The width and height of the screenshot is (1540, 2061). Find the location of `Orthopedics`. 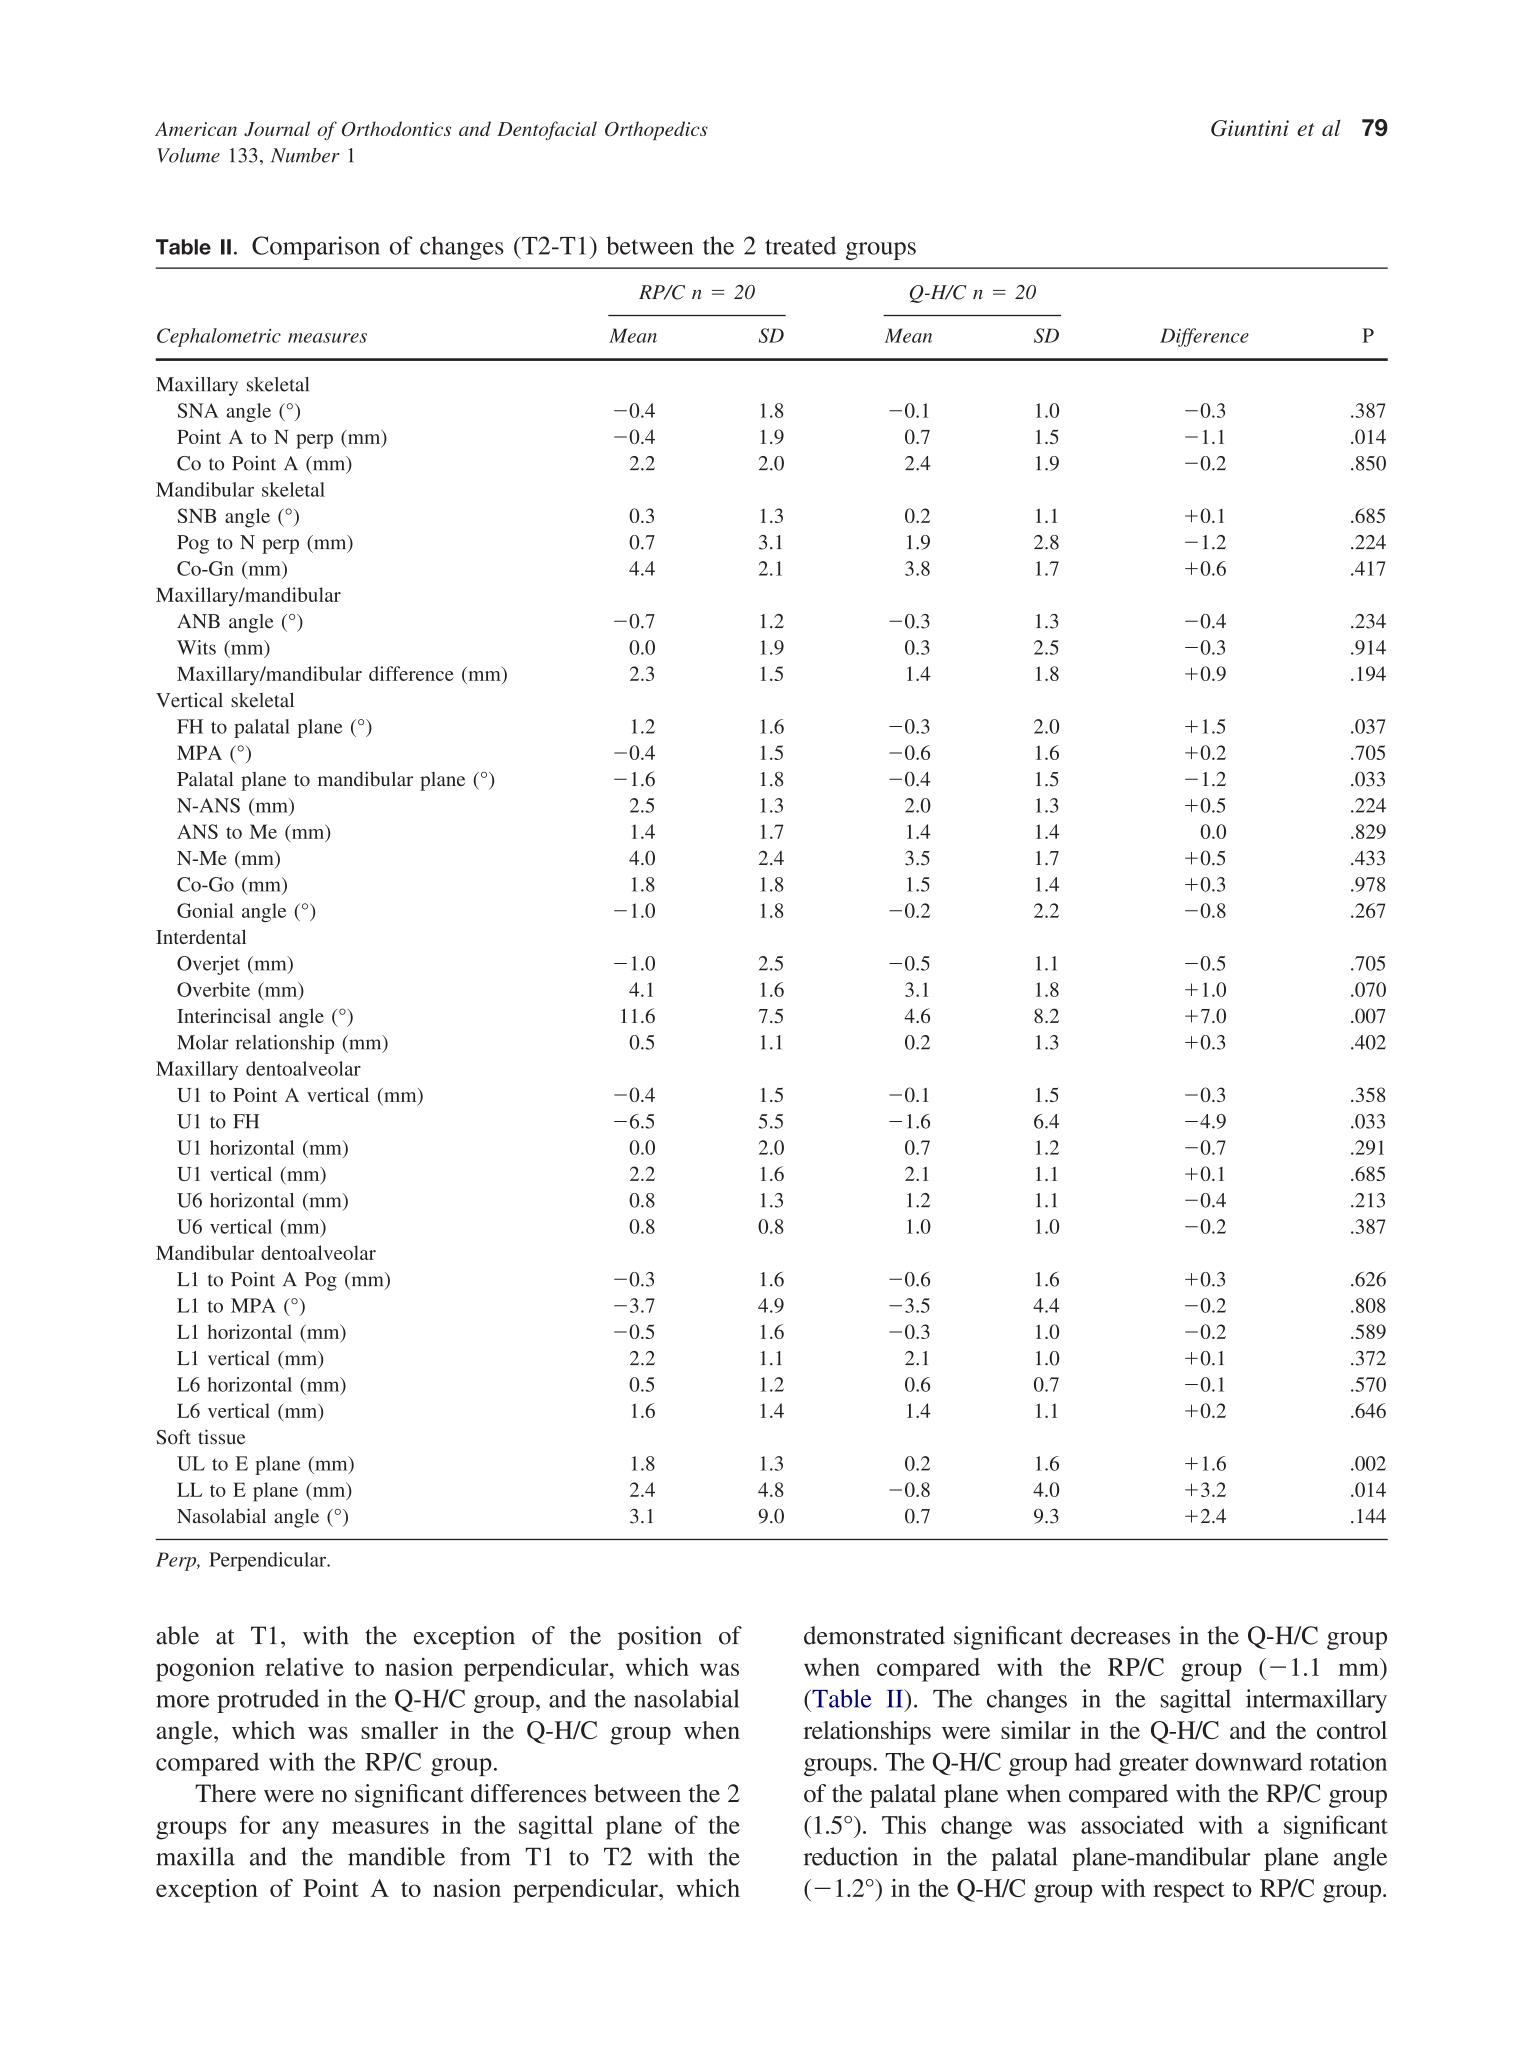

Orthopedics is located at coordinates (656, 130).
